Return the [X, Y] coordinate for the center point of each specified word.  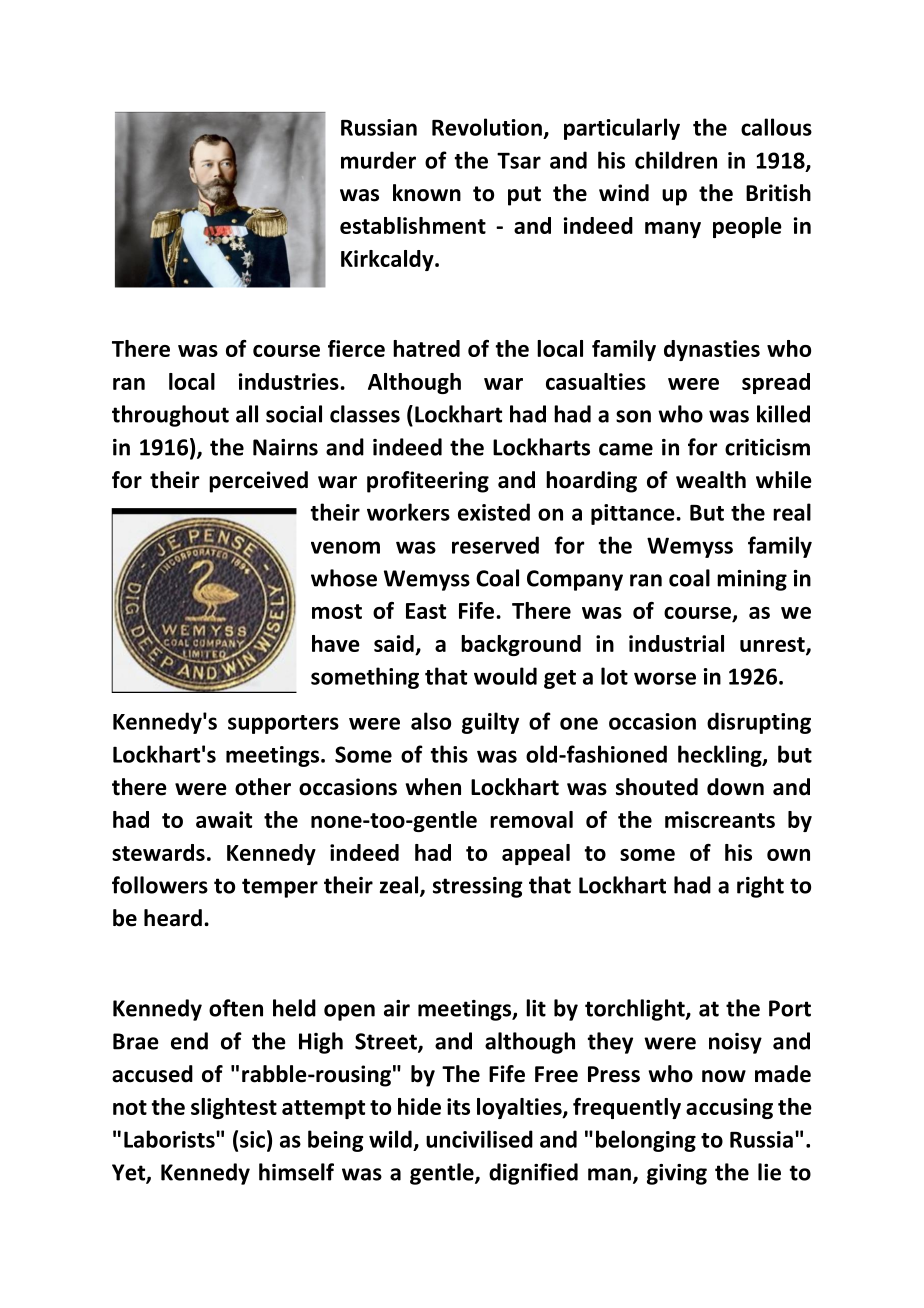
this [449, 754]
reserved [495, 545]
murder [378, 160]
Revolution [487, 127]
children [676, 160]
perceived [258, 482]
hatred [426, 348]
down [735, 787]
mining [752, 580]
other [263, 787]
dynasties [712, 350]
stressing [478, 887]
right [760, 887]
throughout [170, 416]
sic [252, 1139]
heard [173, 918]
